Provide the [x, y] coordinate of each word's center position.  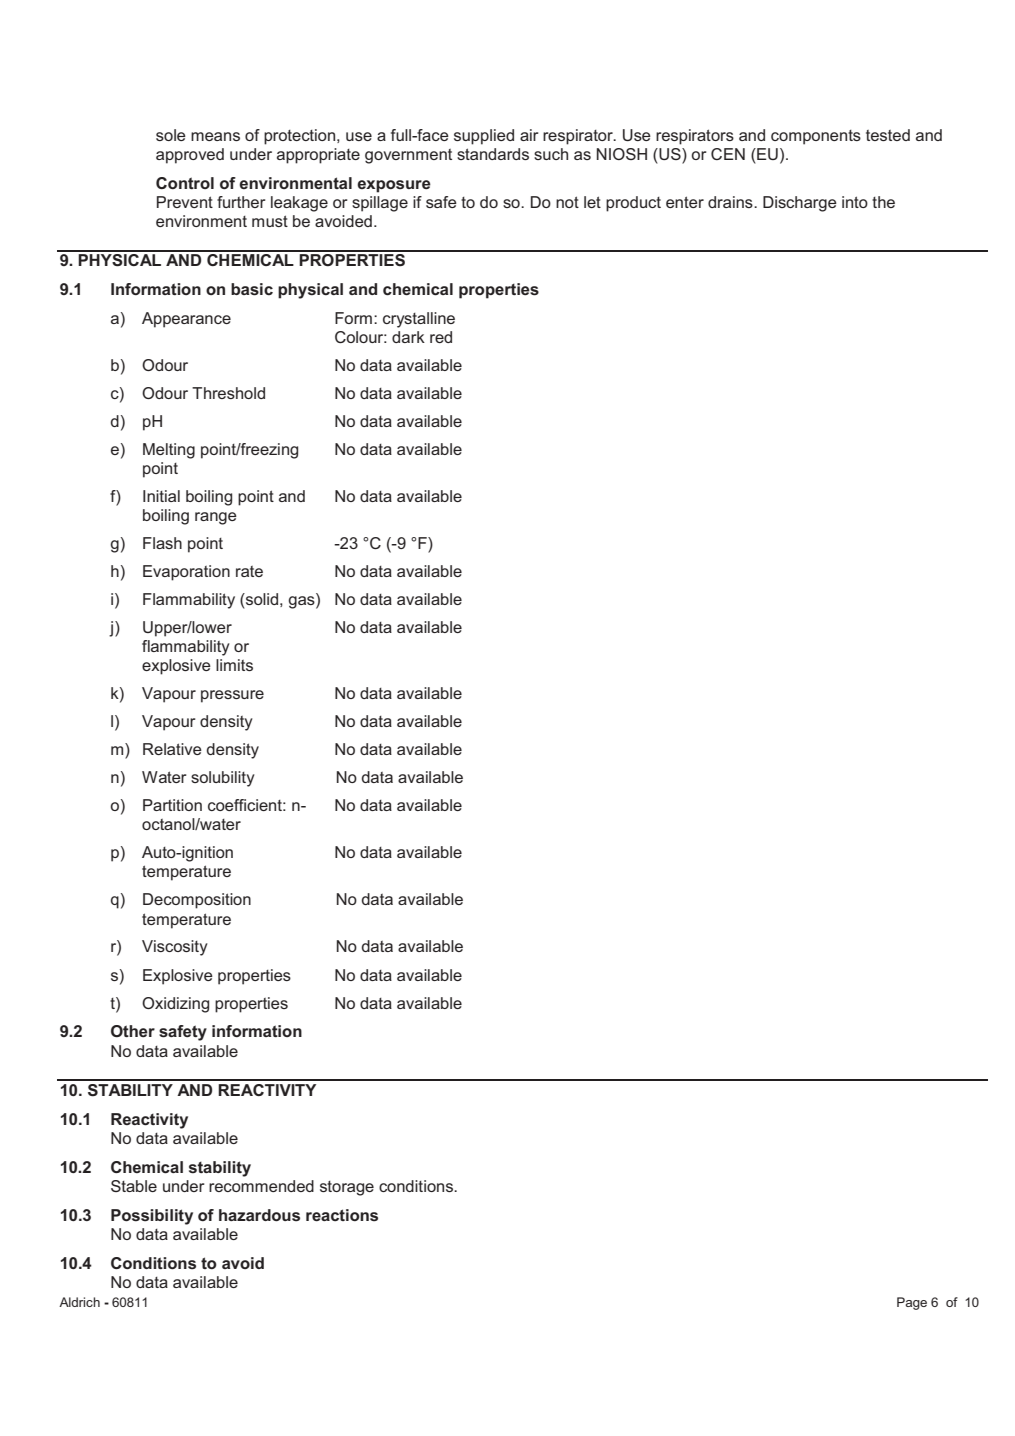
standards [493, 154]
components [816, 137]
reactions [342, 1215]
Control [185, 183]
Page [912, 1303]
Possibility [152, 1217]
